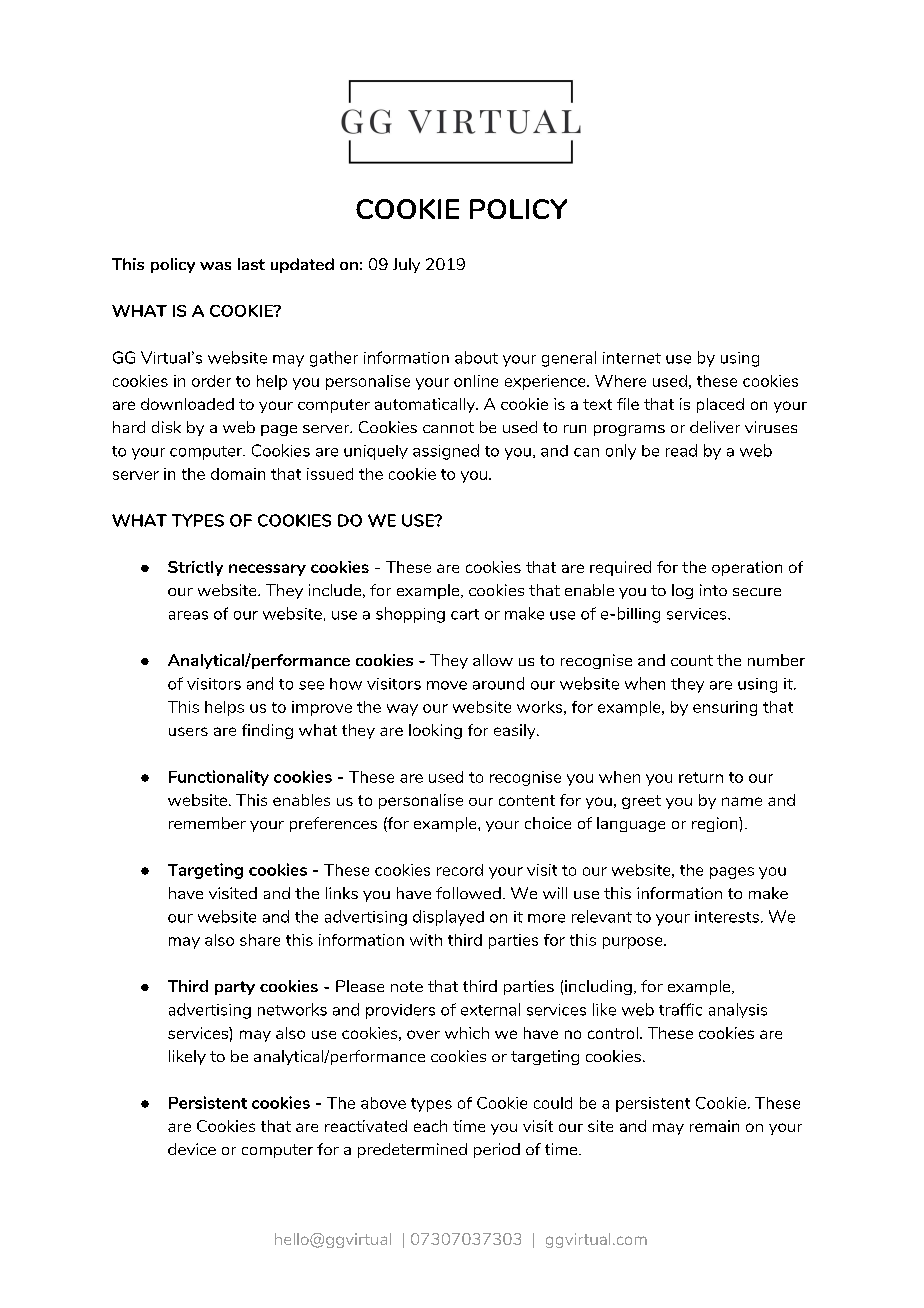 The image size is (924, 1308). What do you see at coordinates (714, 1126) in the screenshot?
I see `remain` at bounding box center [714, 1126].
